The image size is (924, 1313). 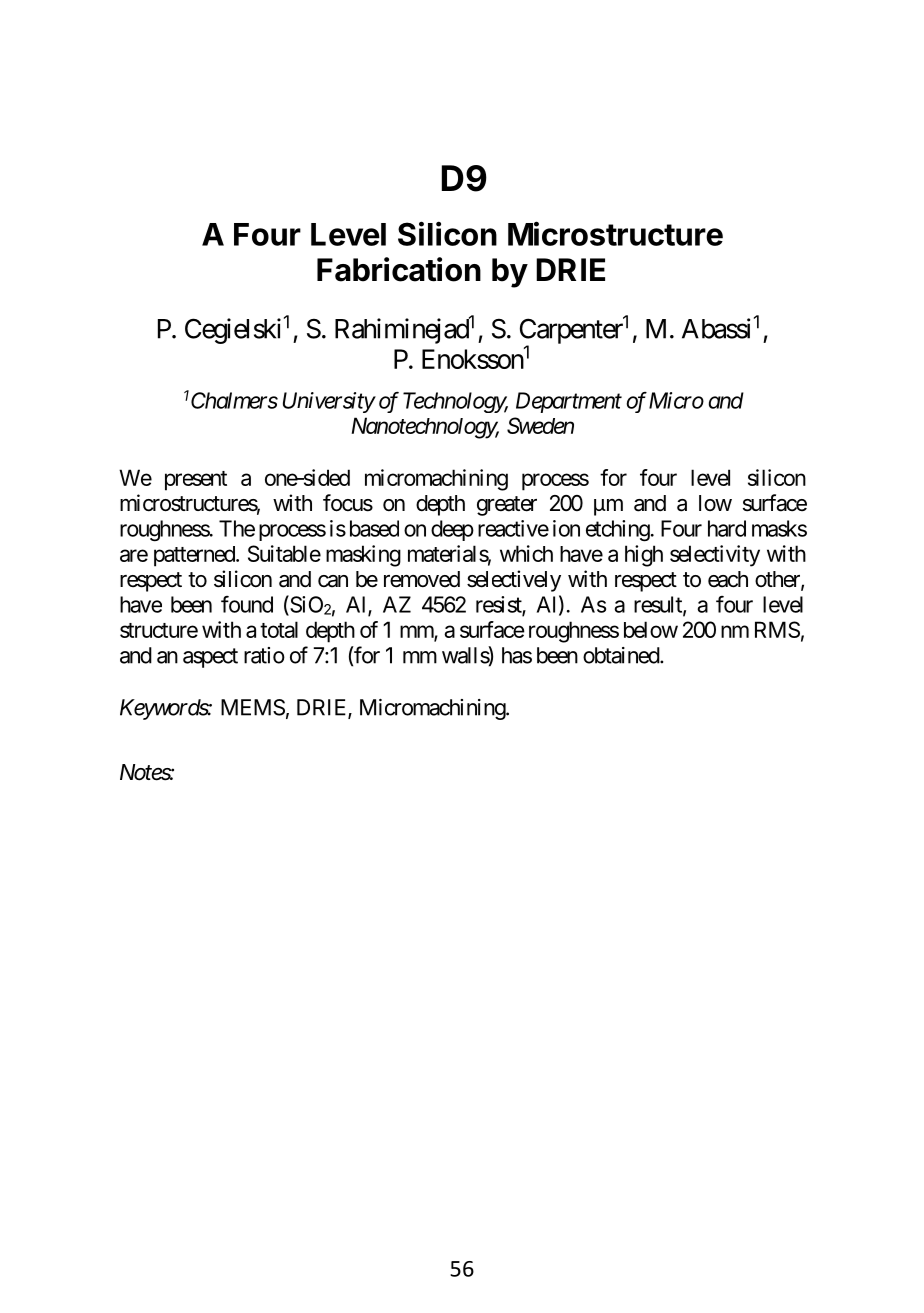 What do you see at coordinates (374, 528) in the screenshot?
I see `based` at bounding box center [374, 528].
